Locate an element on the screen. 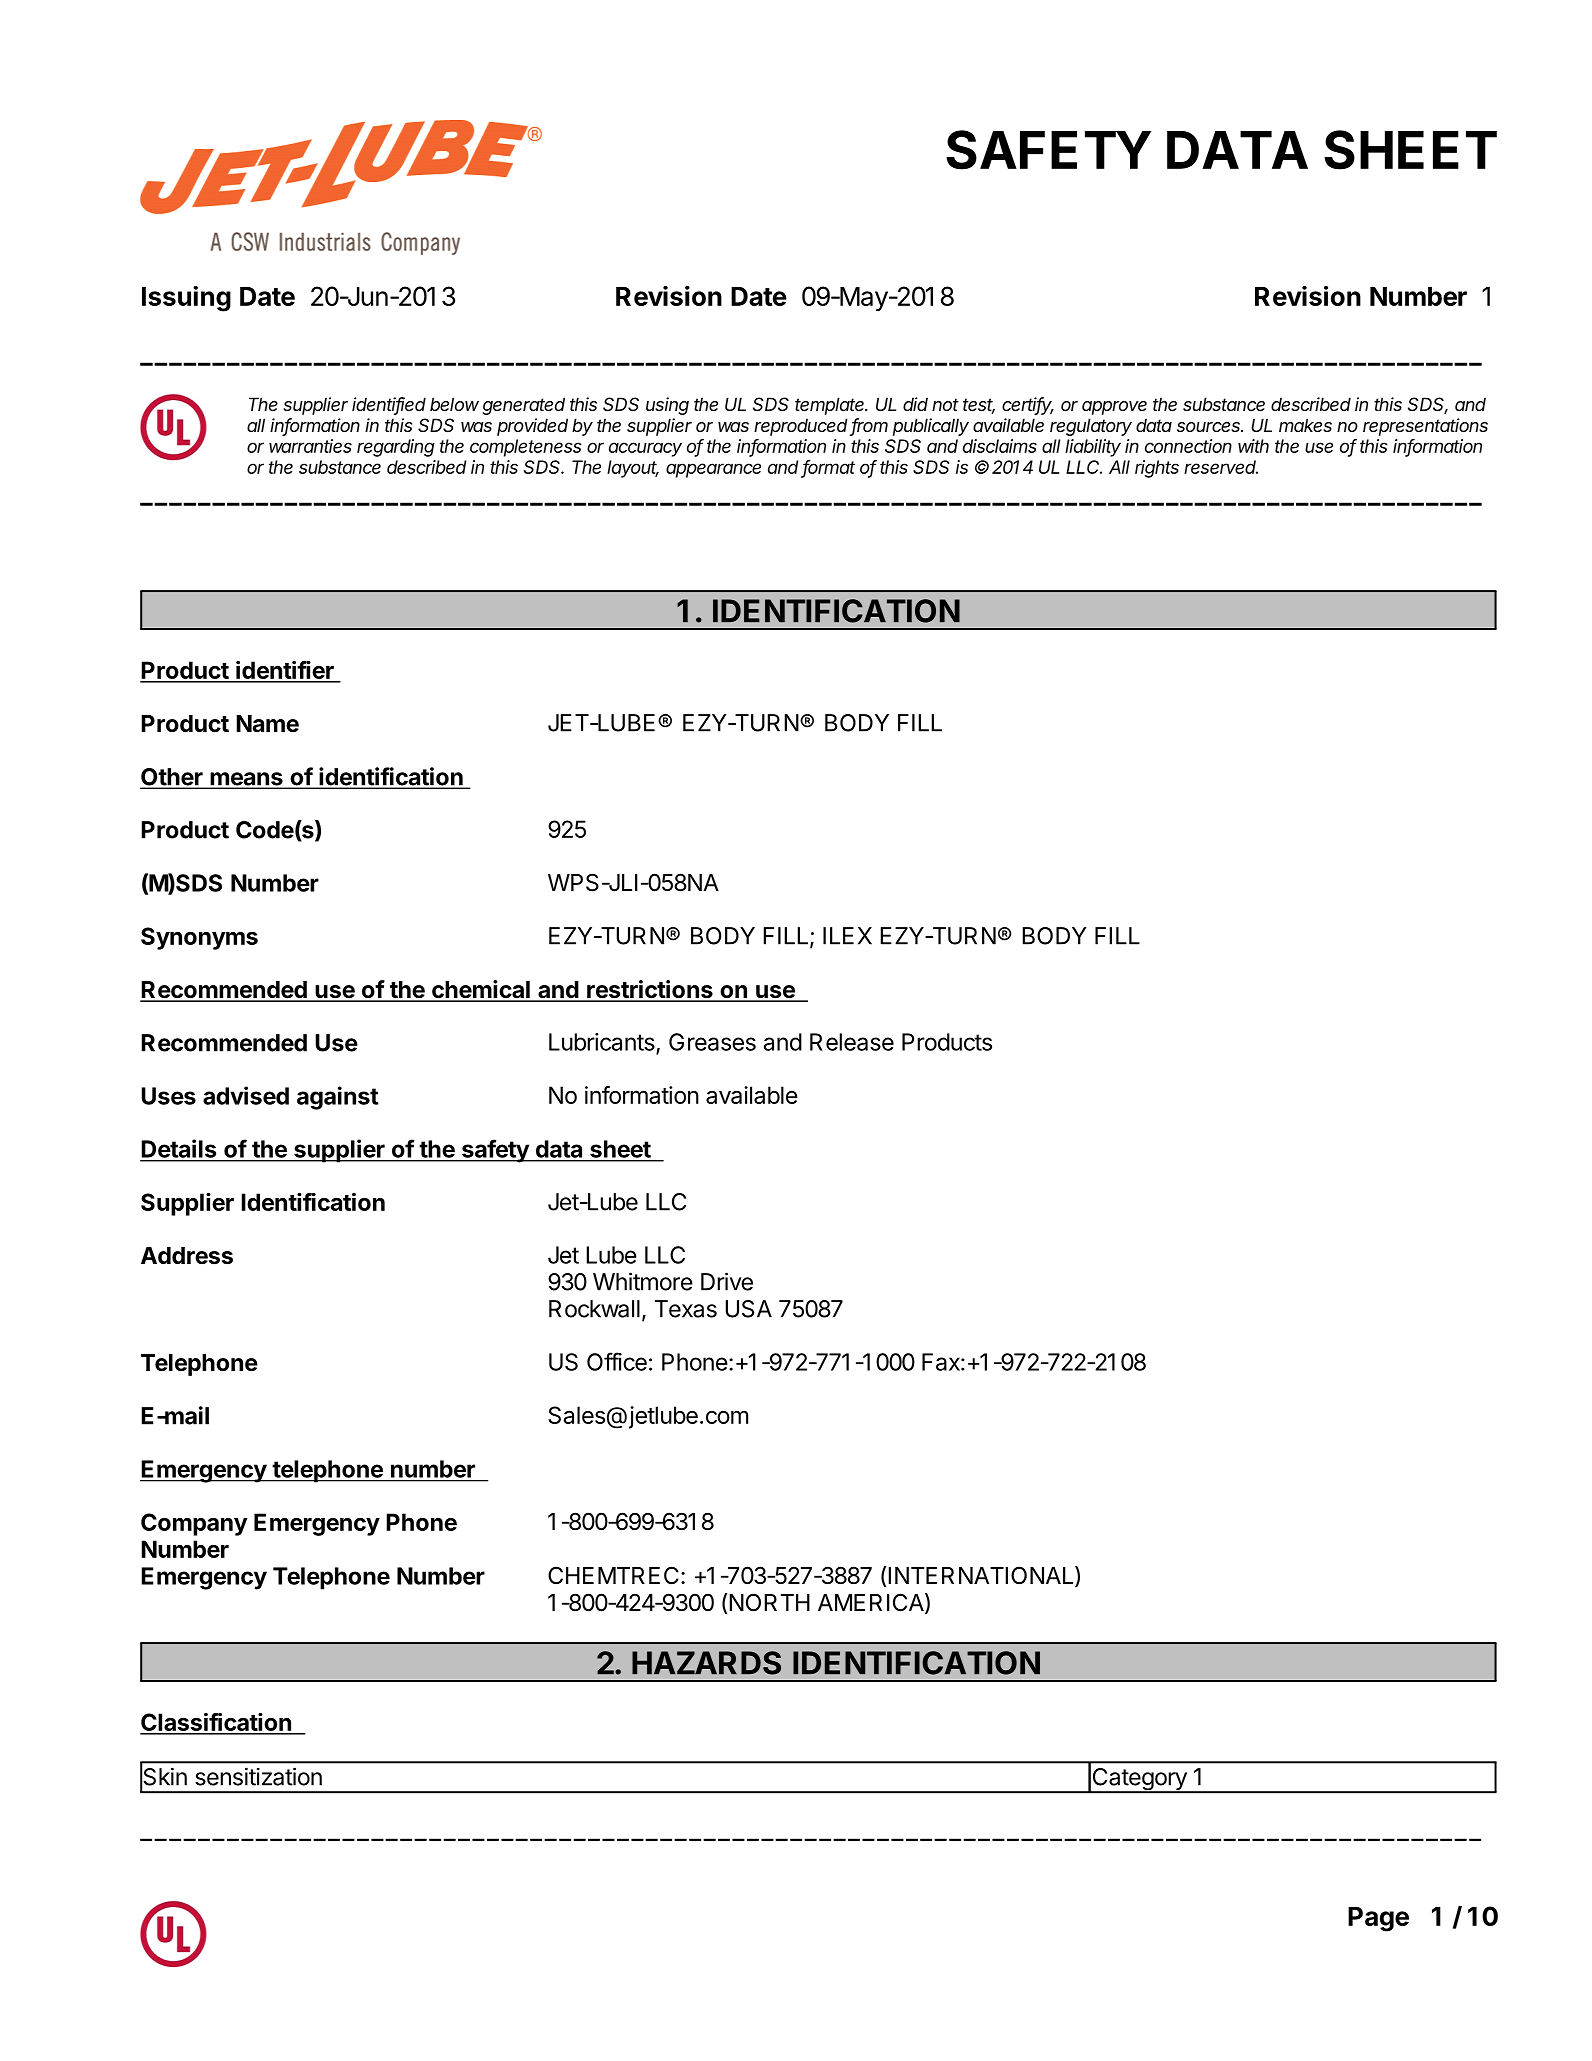 Image resolution: width=1592 pixels, height=2061 pixels. identified is located at coordinates (389, 405).
